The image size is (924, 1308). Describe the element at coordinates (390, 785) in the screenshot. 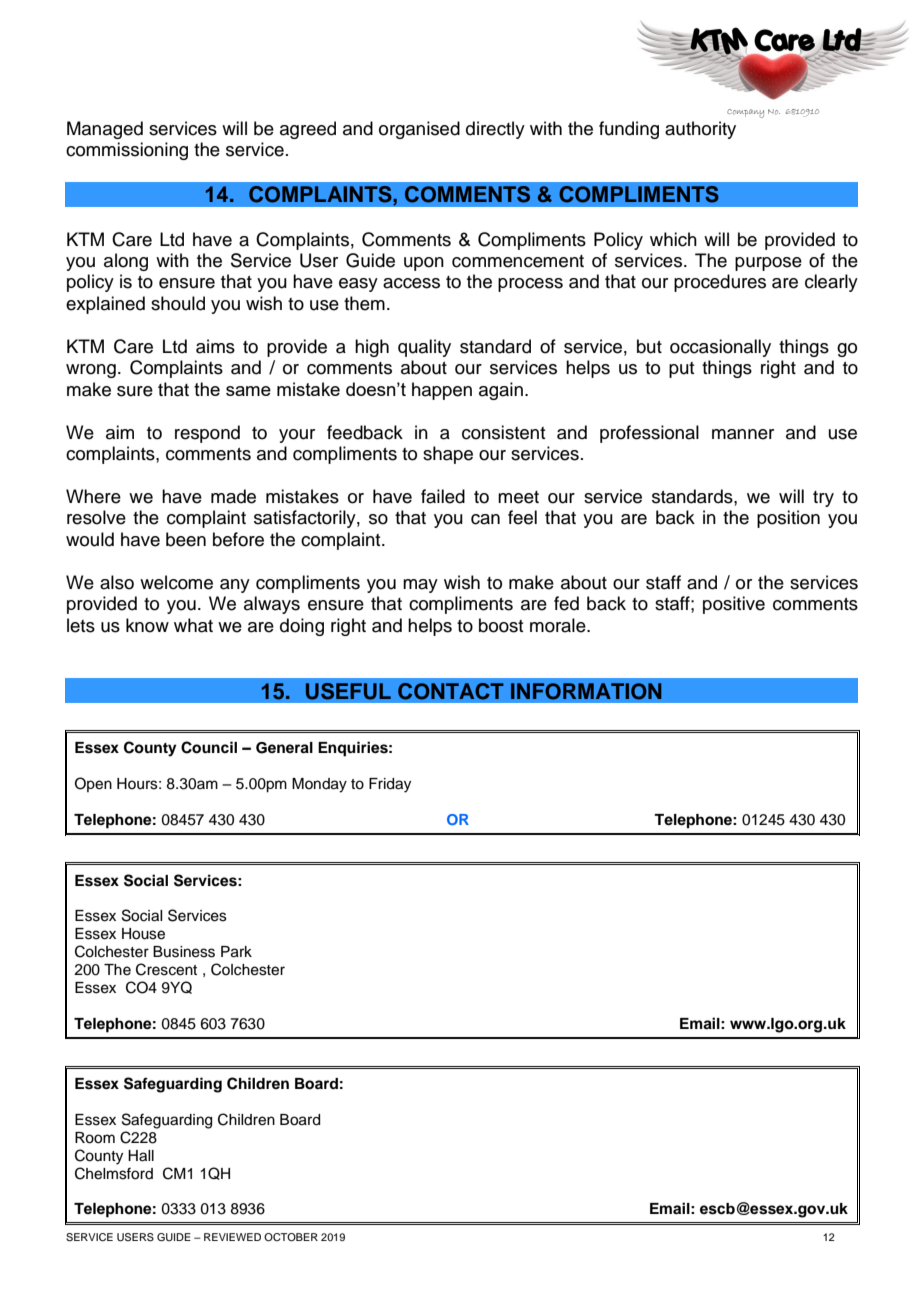

I see `Friday` at that location.
